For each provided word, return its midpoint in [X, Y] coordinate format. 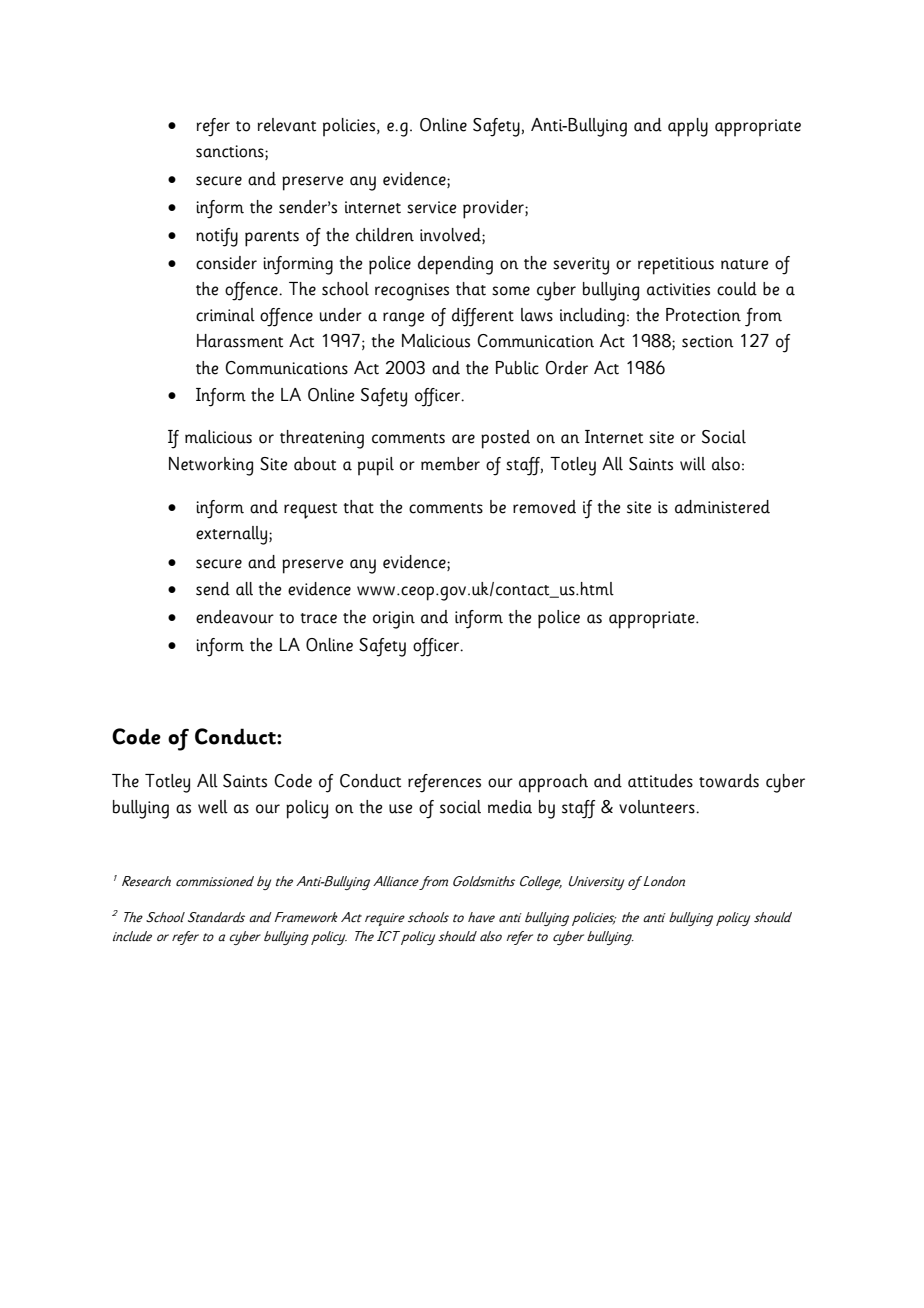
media [510, 807]
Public [517, 368]
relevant [287, 125]
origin [394, 620]
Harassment [240, 341]
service [431, 207]
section [708, 341]
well [213, 807]
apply [688, 127]
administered [722, 507]
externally [231, 535]
